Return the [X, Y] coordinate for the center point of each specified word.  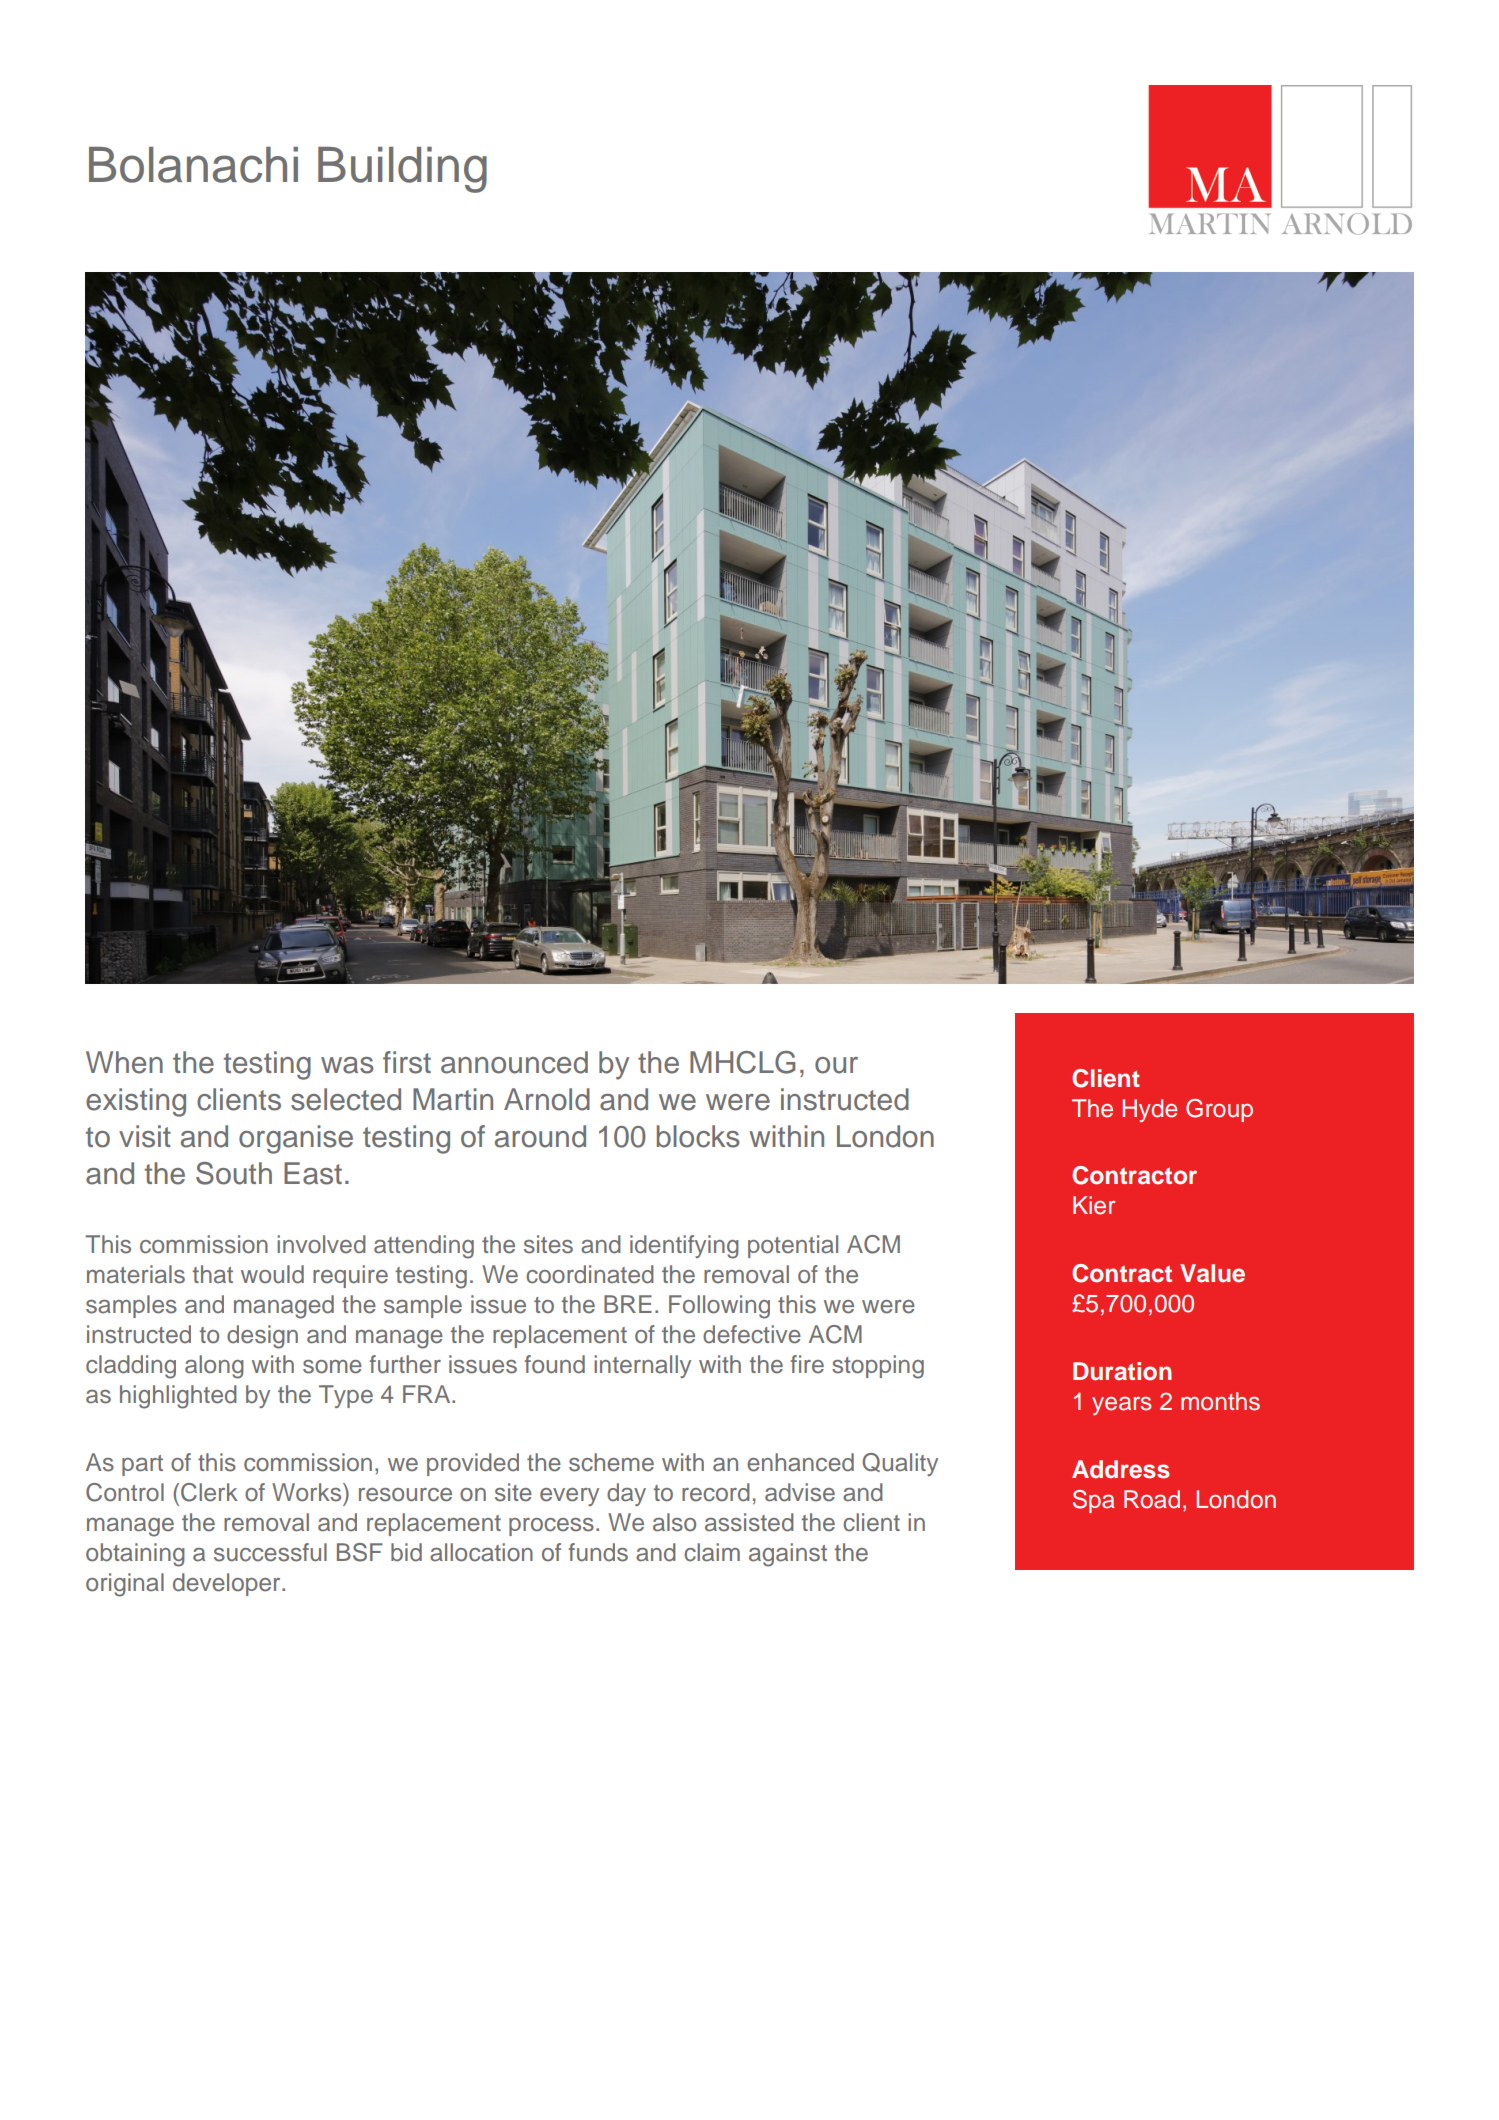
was [347, 1065]
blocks [698, 1136]
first [407, 1062]
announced [514, 1062]
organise [296, 1139]
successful [270, 1552]
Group [1219, 1110]
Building [402, 170]
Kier [1094, 1205]
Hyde [1150, 1110]
